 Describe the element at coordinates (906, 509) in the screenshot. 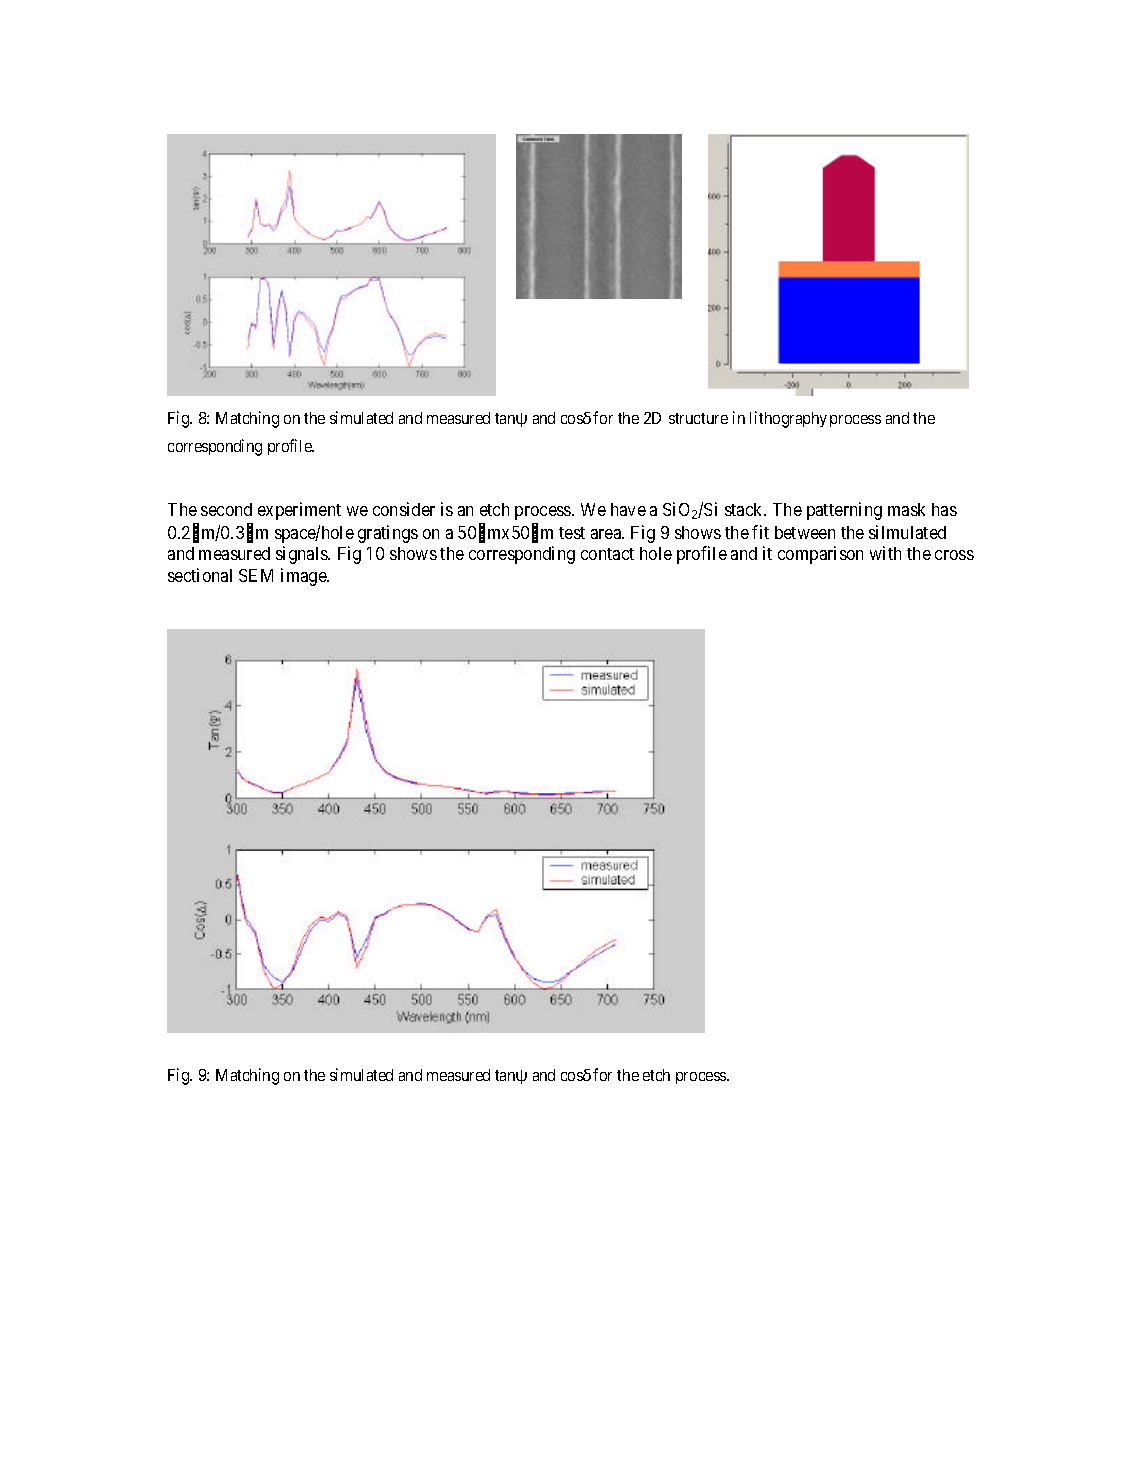

I see `mask` at that location.
